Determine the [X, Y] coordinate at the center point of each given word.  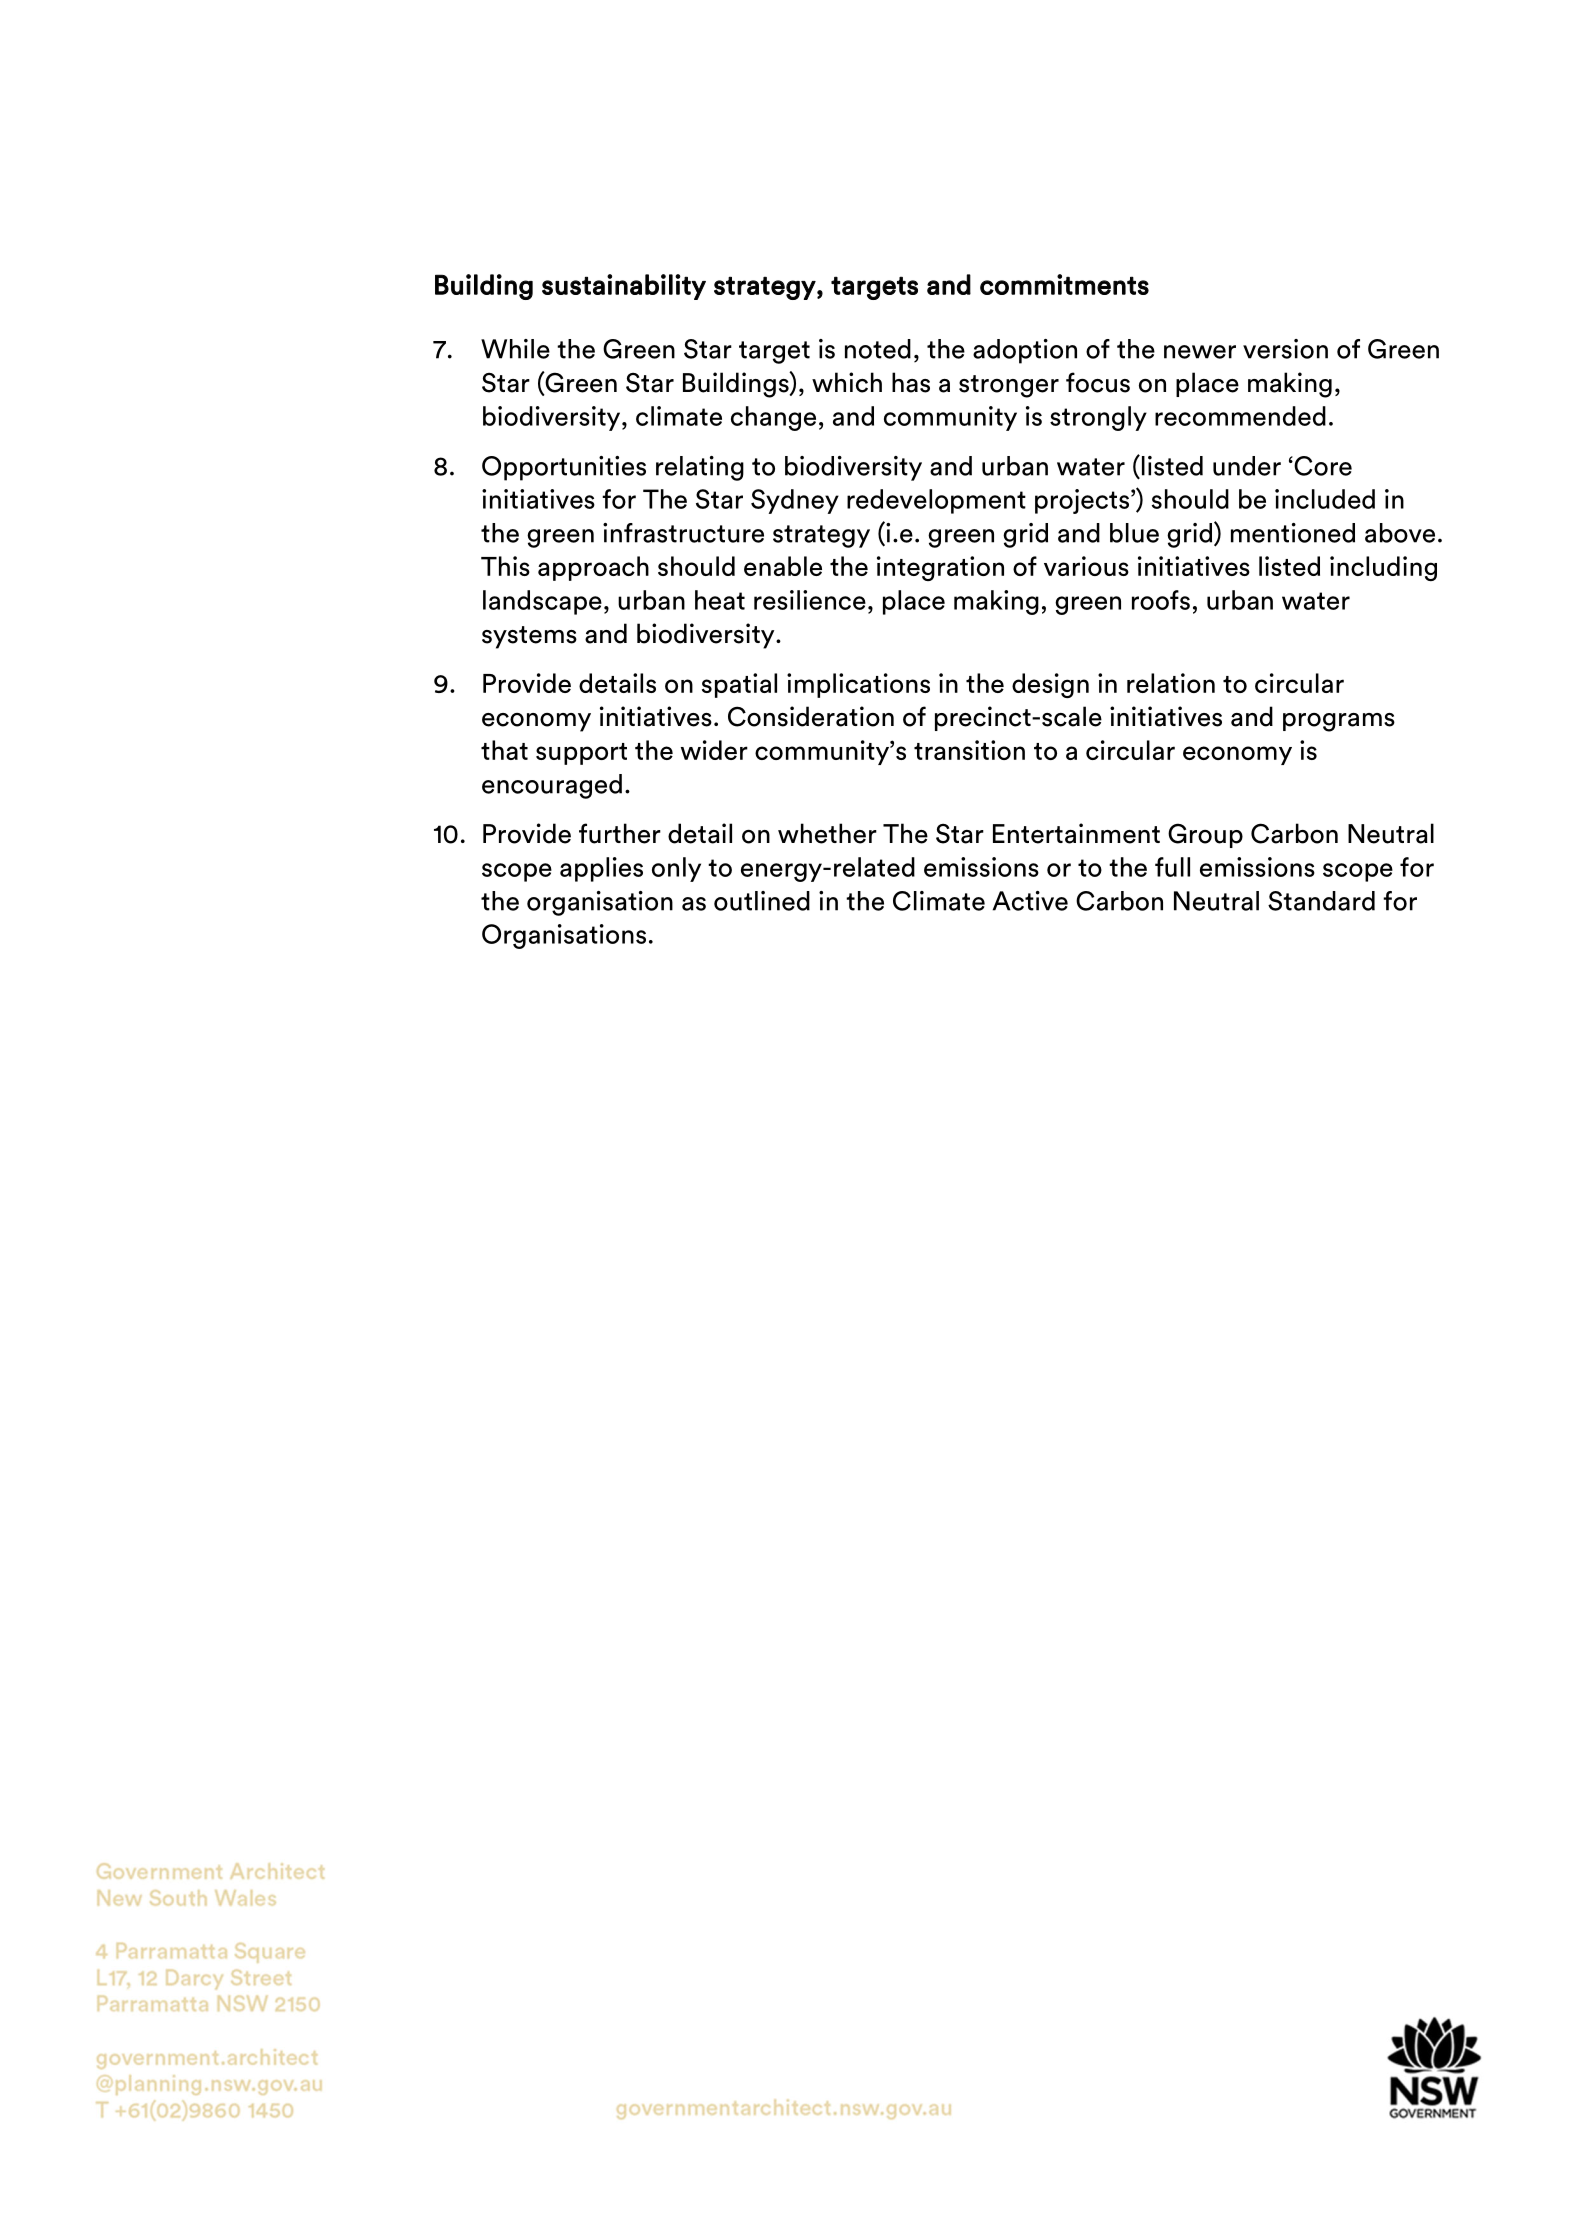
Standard [1321, 901]
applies [601, 869]
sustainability [624, 287]
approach [593, 568]
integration [940, 568]
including [1383, 568]
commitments [1064, 284]
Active [1030, 901]
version [1285, 349]
